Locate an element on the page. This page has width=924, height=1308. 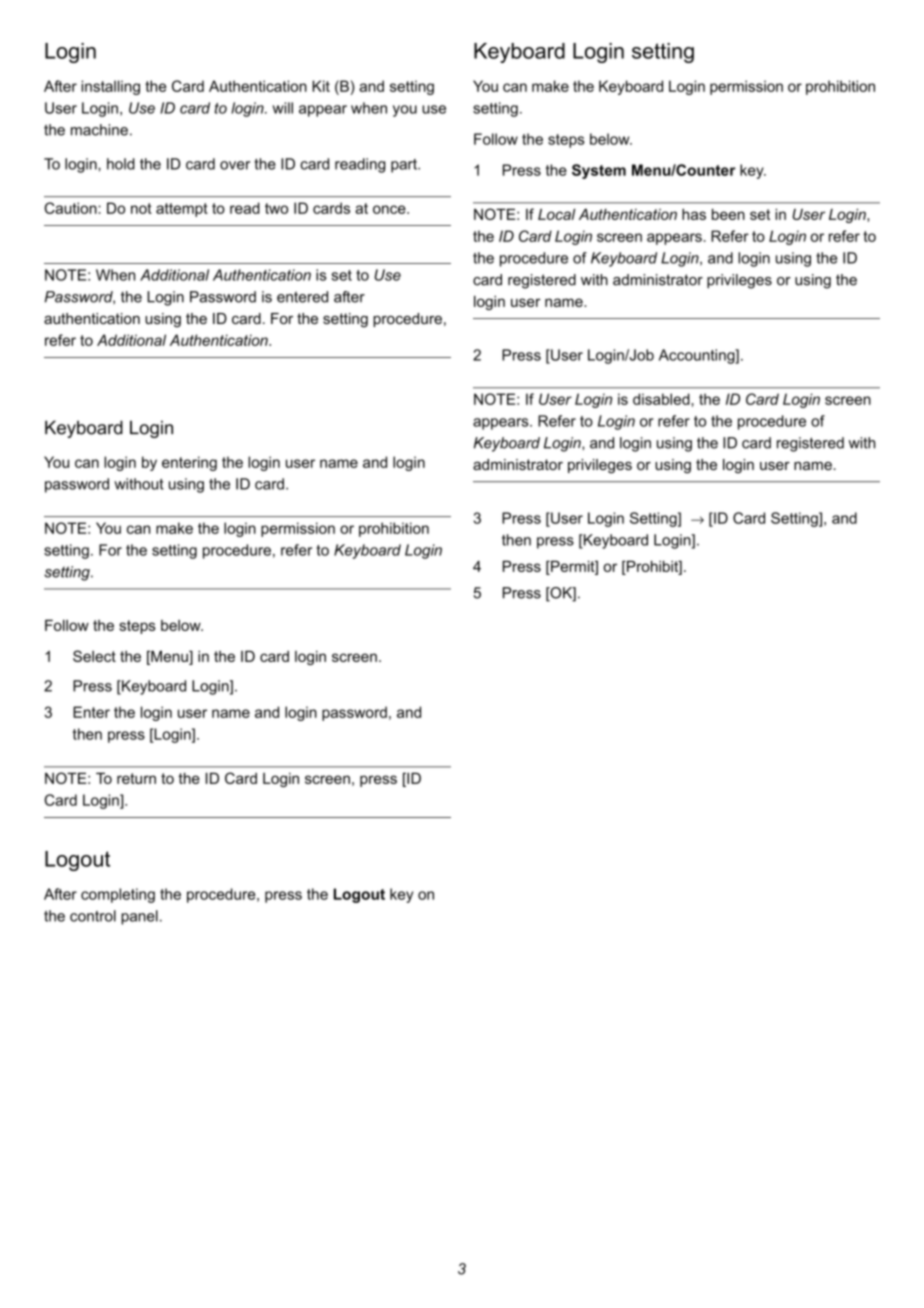
installing is located at coordinates (110, 87).
